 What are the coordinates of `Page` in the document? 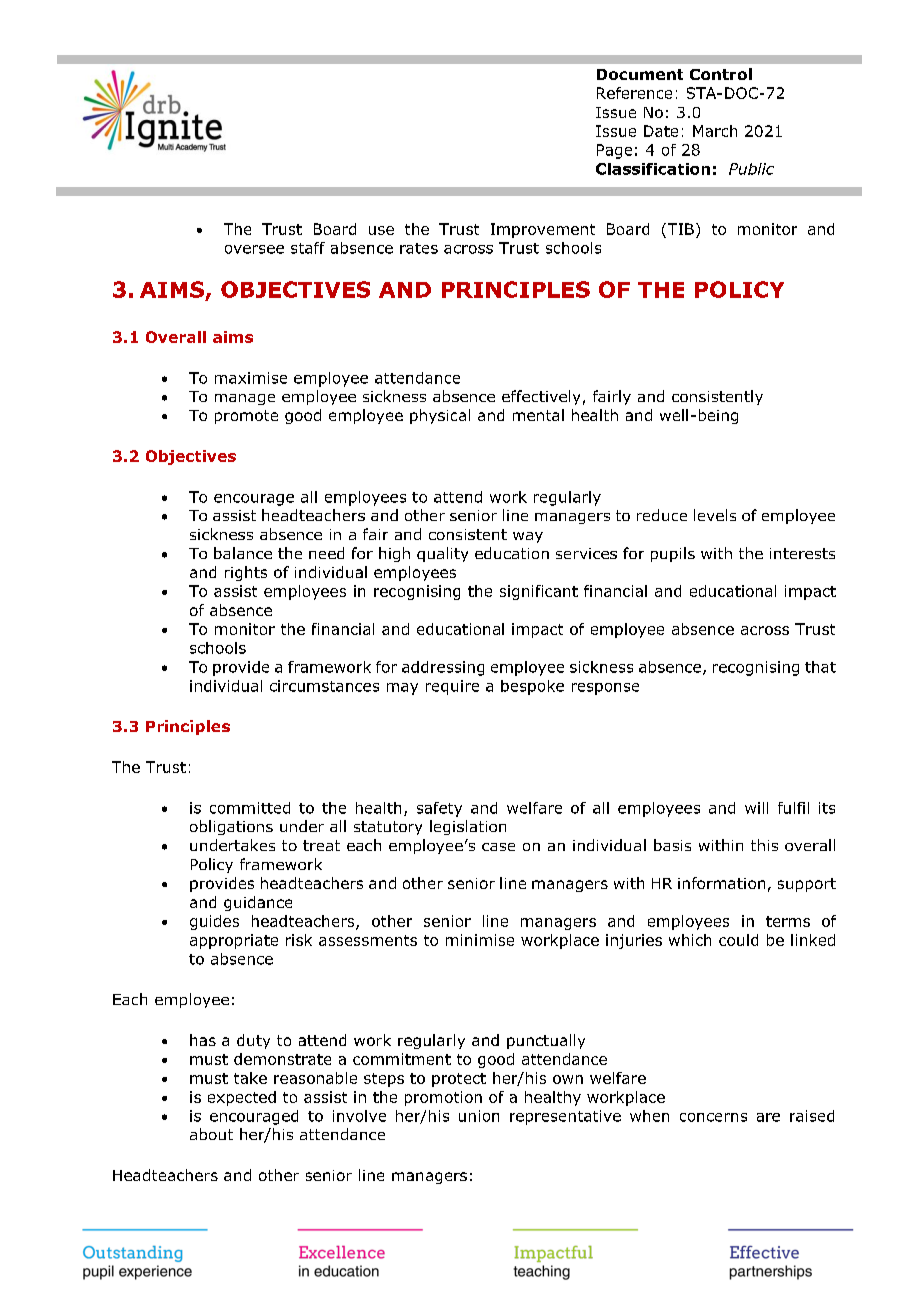 It's located at (614, 151).
